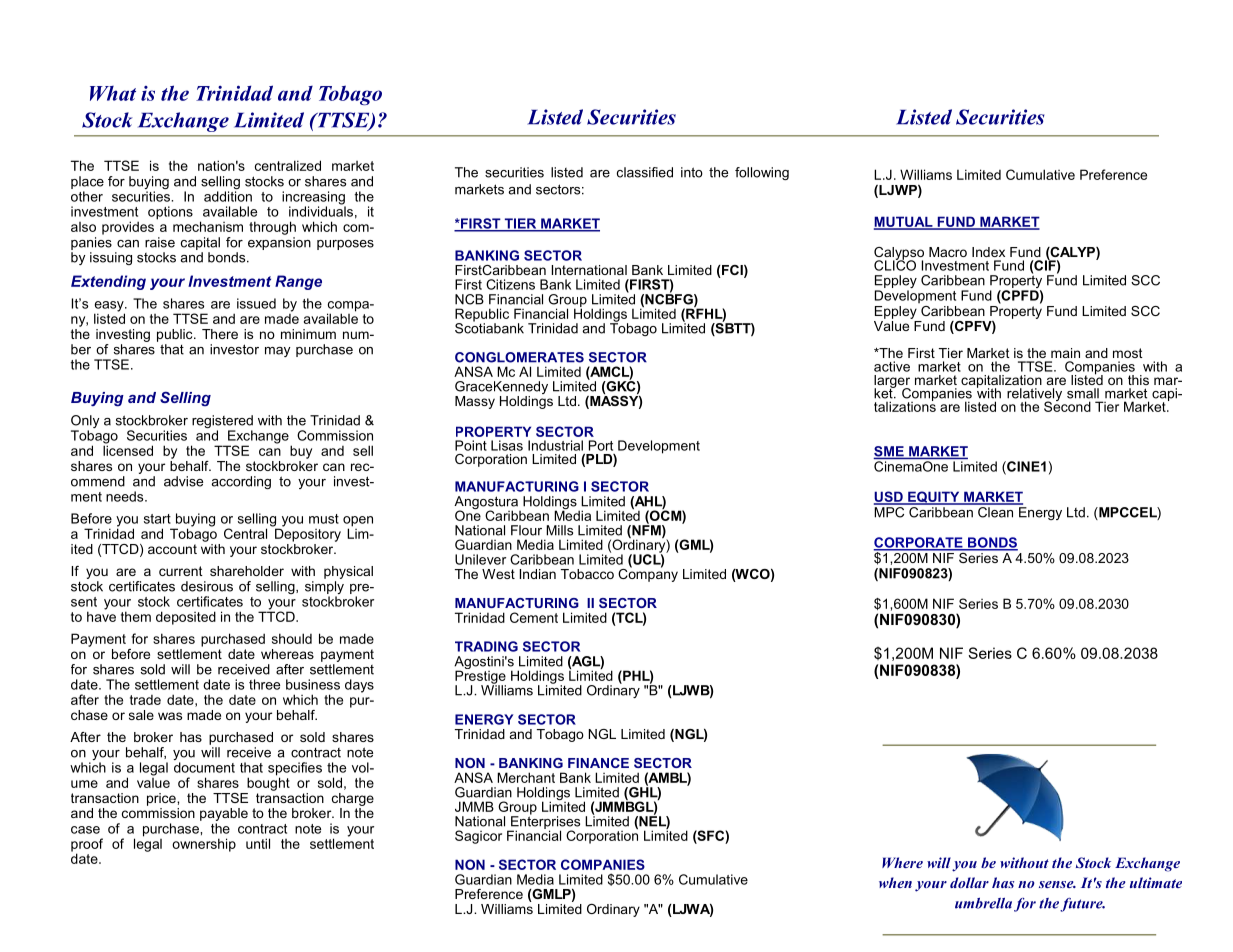 The width and height of the document is (1233, 952). What do you see at coordinates (601, 445) in the document?
I see `Port` at bounding box center [601, 445].
